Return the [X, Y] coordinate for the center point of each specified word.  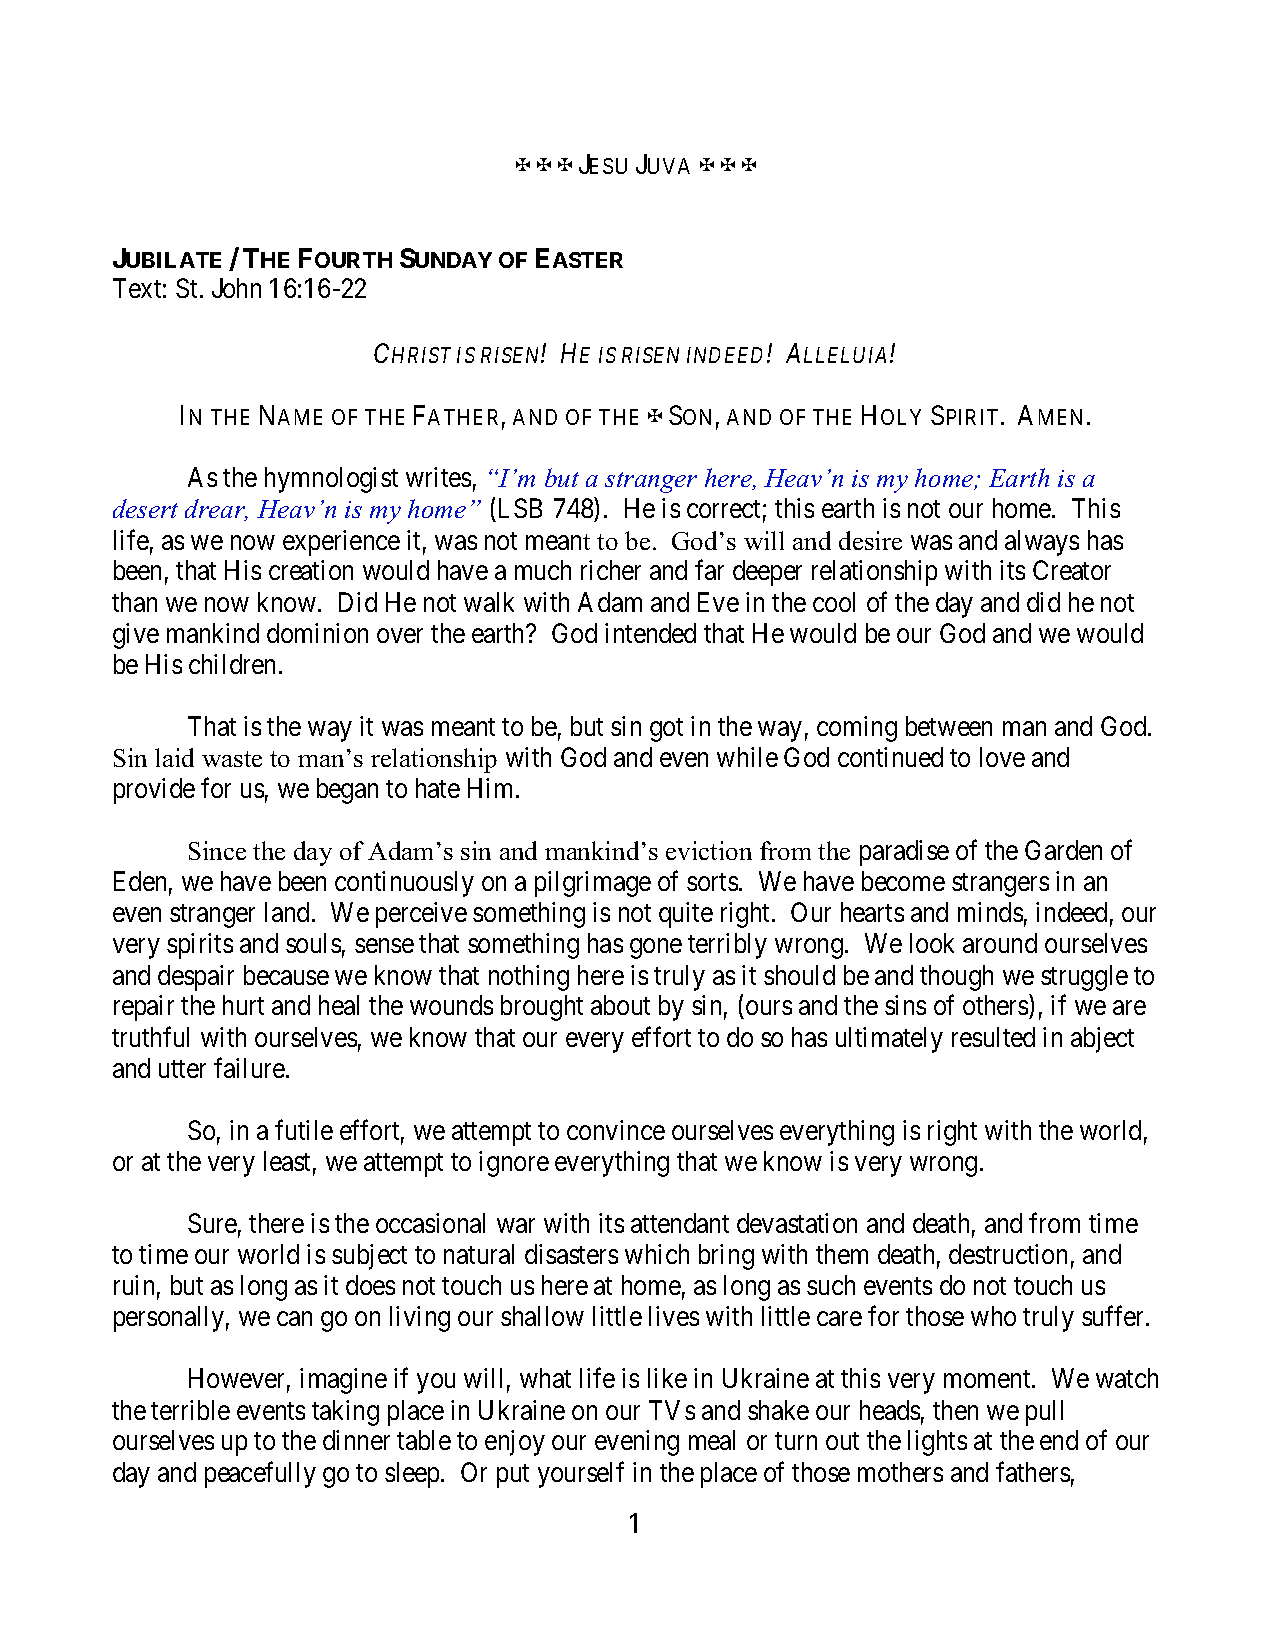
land [287, 912]
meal [712, 1440]
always [1042, 543]
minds [990, 912]
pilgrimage [593, 884]
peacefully [260, 1474]
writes [438, 477]
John [236, 288]
